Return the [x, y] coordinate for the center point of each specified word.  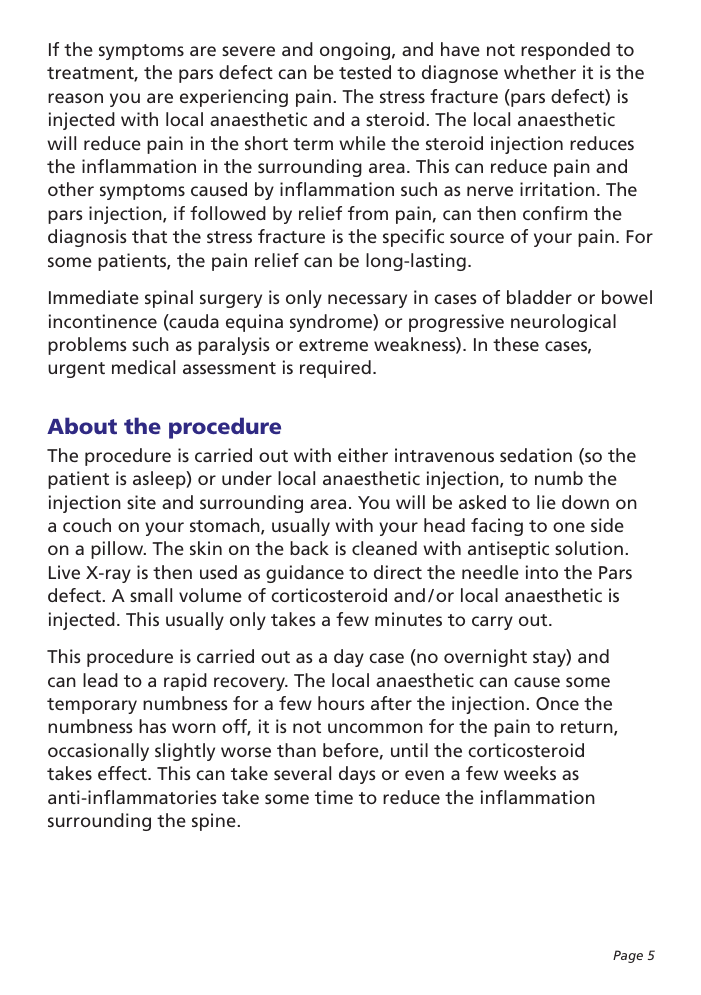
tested [365, 72]
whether [540, 72]
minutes [408, 619]
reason [75, 98]
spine [214, 822]
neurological [563, 323]
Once [557, 703]
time [334, 797]
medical [143, 367]
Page [628, 956]
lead [100, 680]
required [335, 369]
